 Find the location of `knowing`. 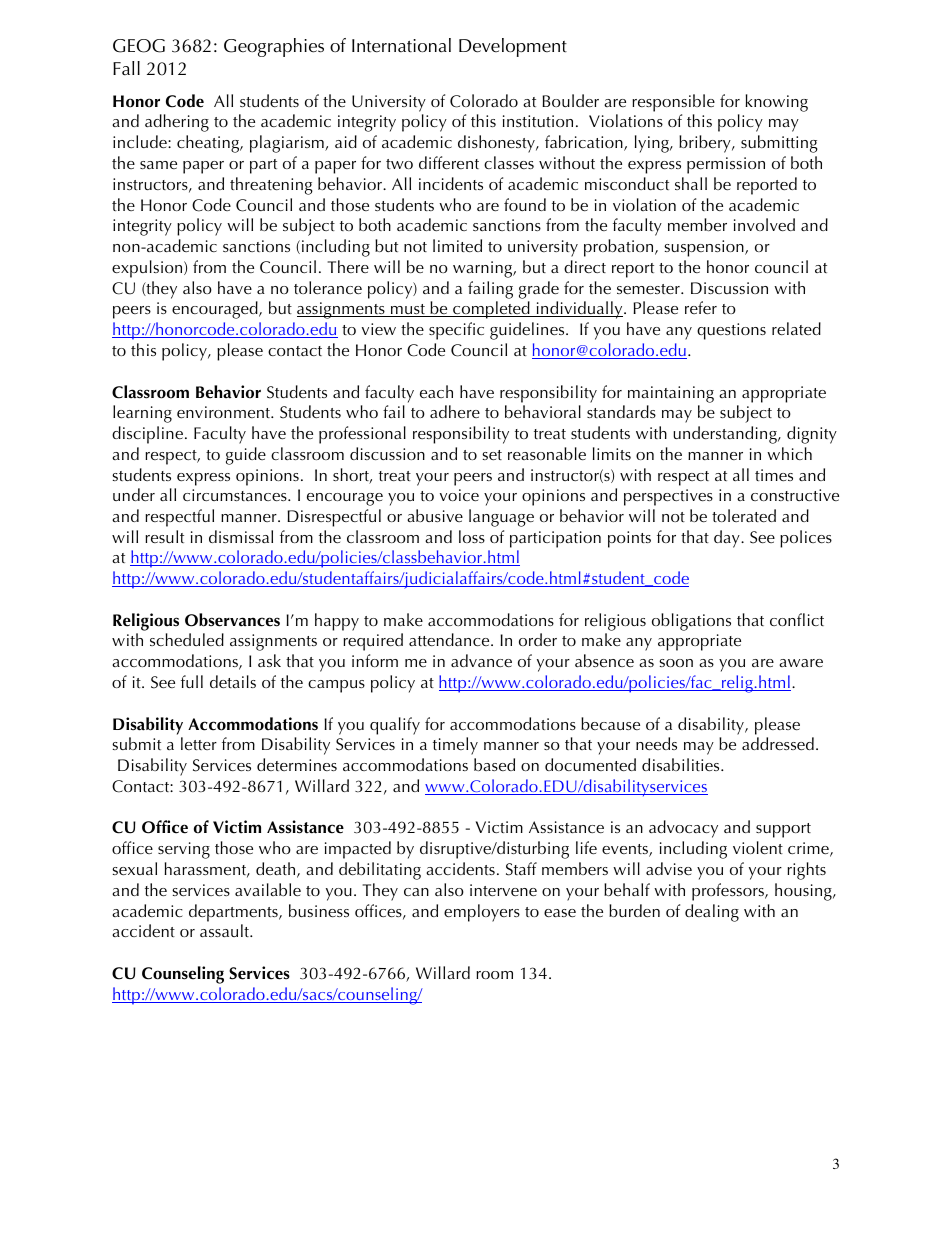

knowing is located at coordinates (776, 103).
